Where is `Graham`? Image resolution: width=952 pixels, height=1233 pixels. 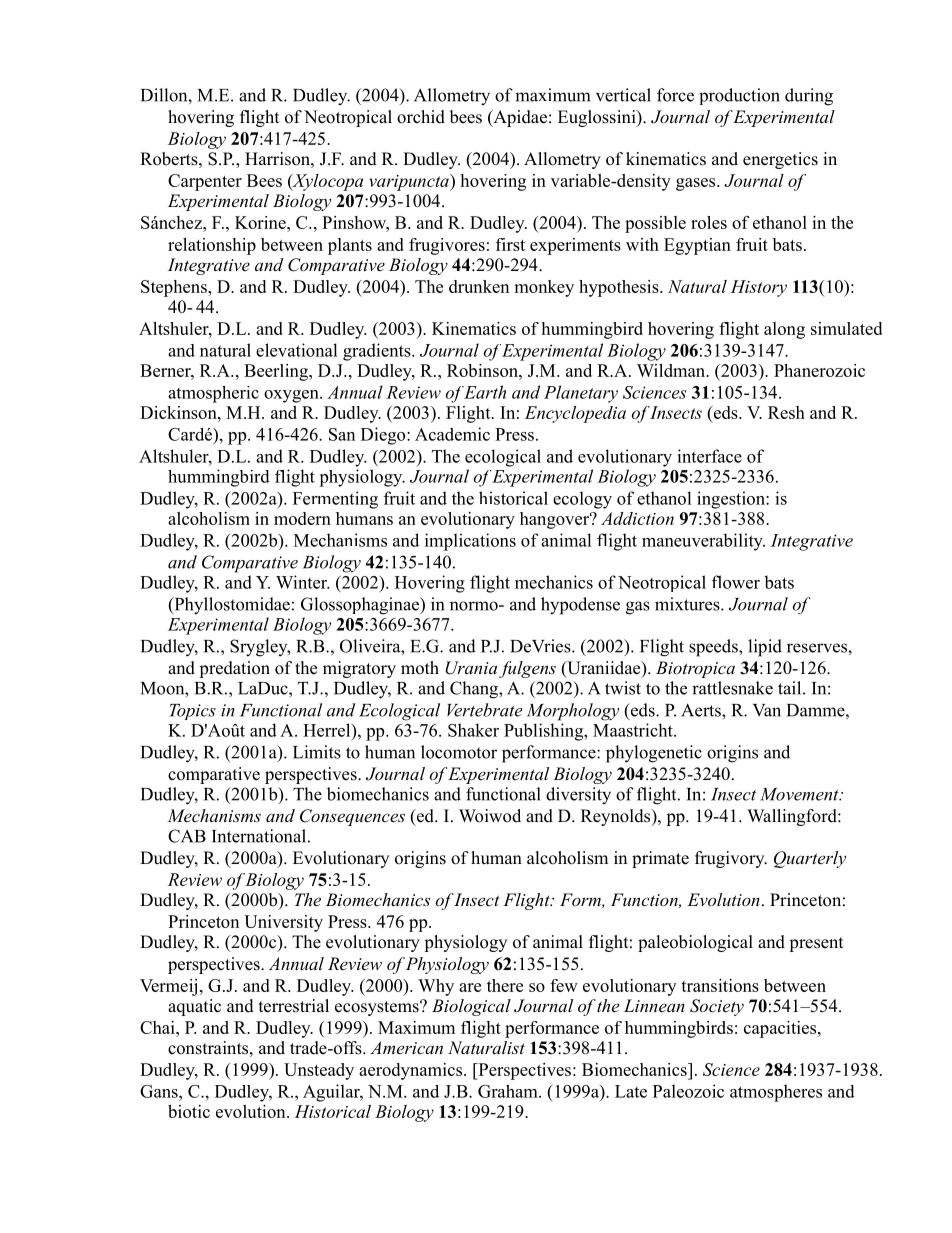 Graham is located at coordinates (509, 1091).
